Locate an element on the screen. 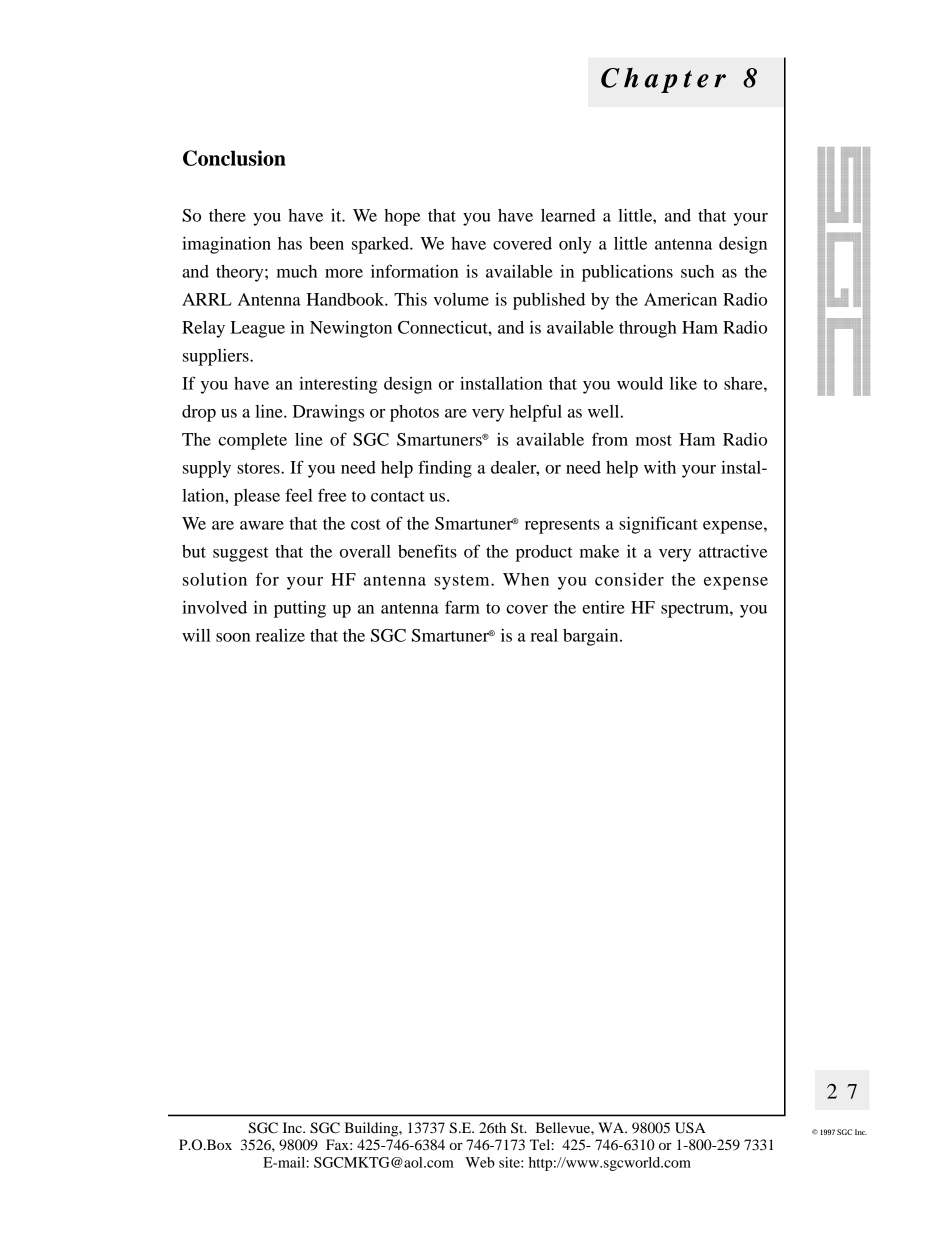 This screenshot has height=1233, width=952. farm is located at coordinates (462, 607).
